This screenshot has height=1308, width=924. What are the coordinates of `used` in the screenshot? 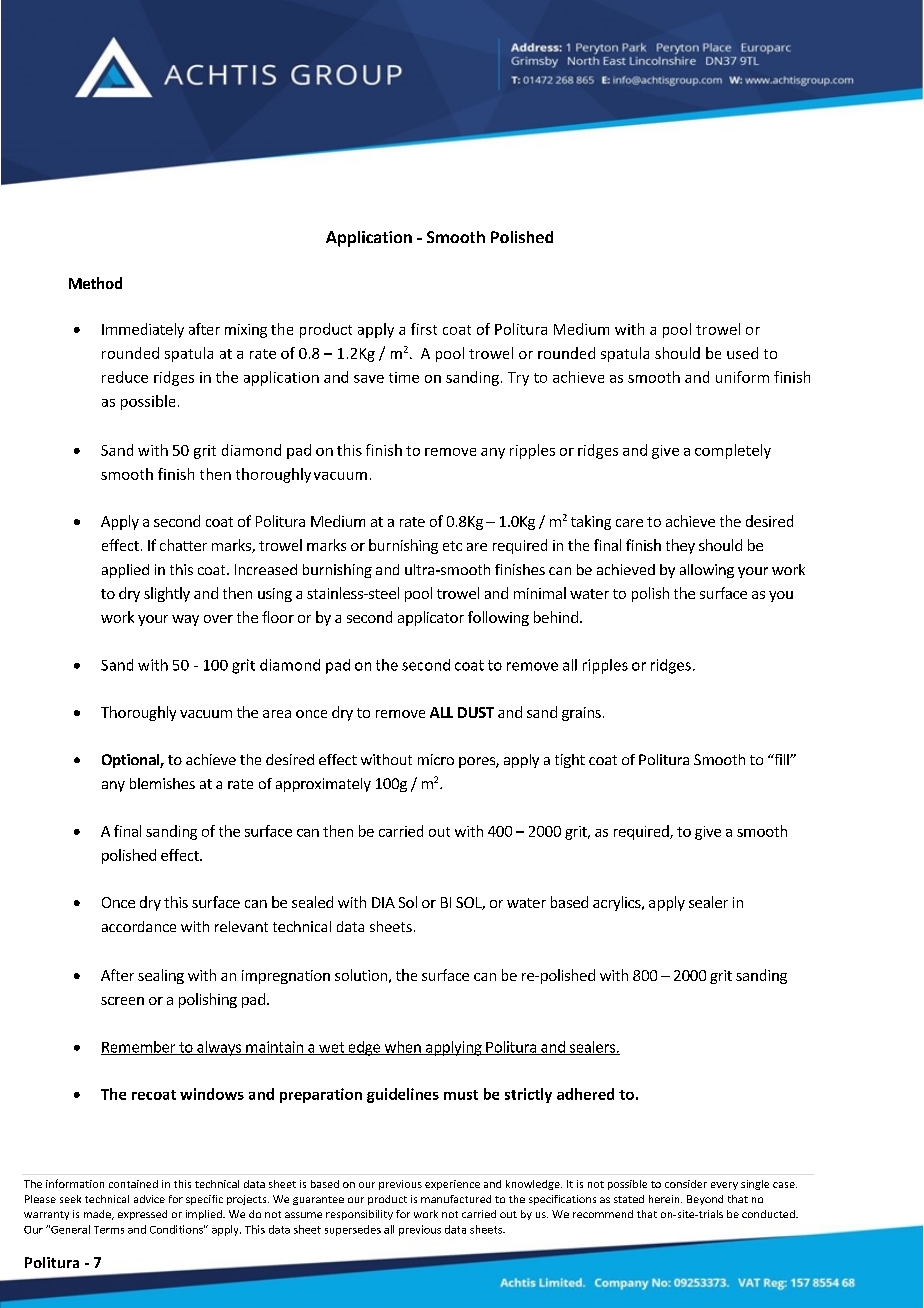 It's located at (742, 353).
